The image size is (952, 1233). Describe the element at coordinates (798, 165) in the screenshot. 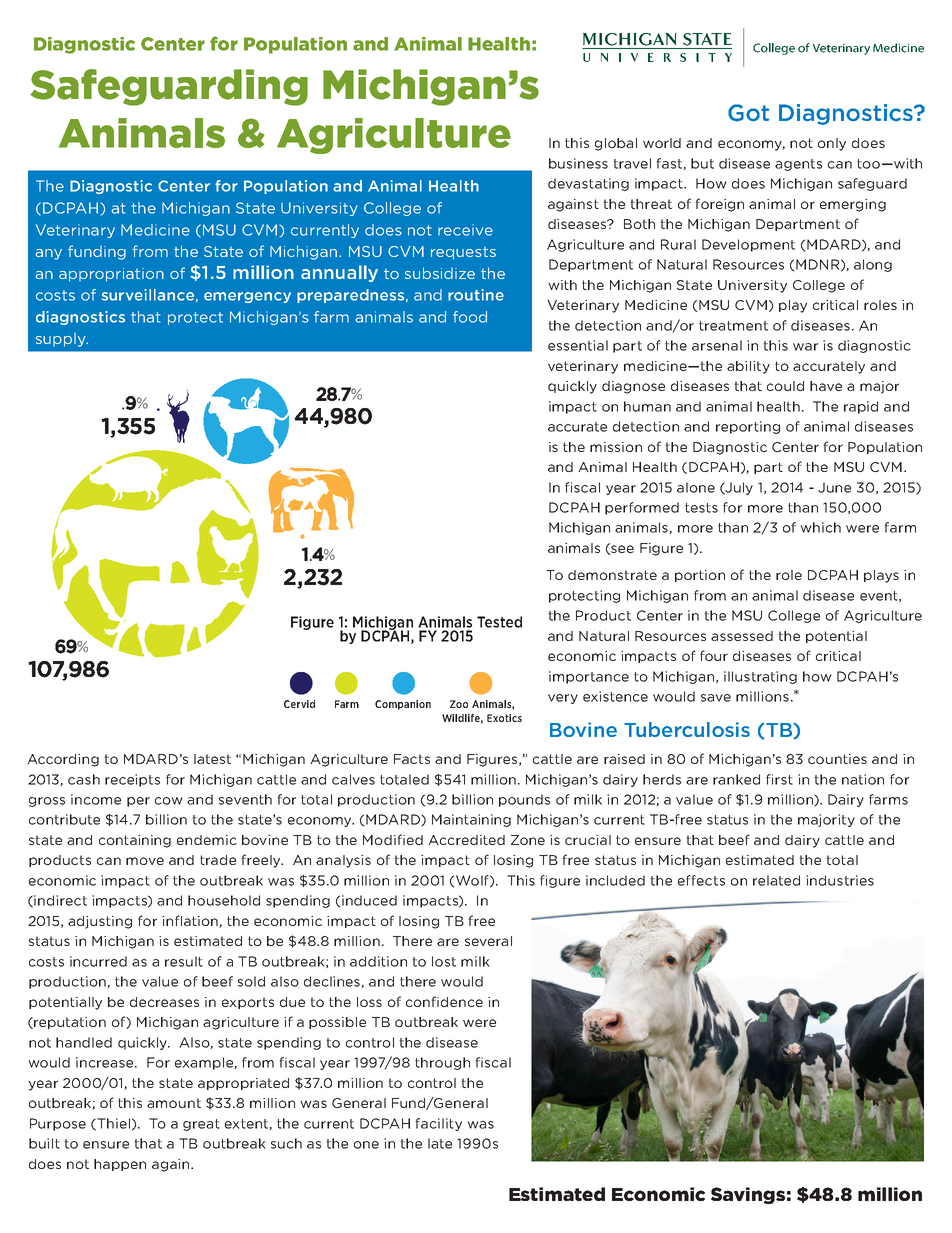

I see `agents` at that location.
